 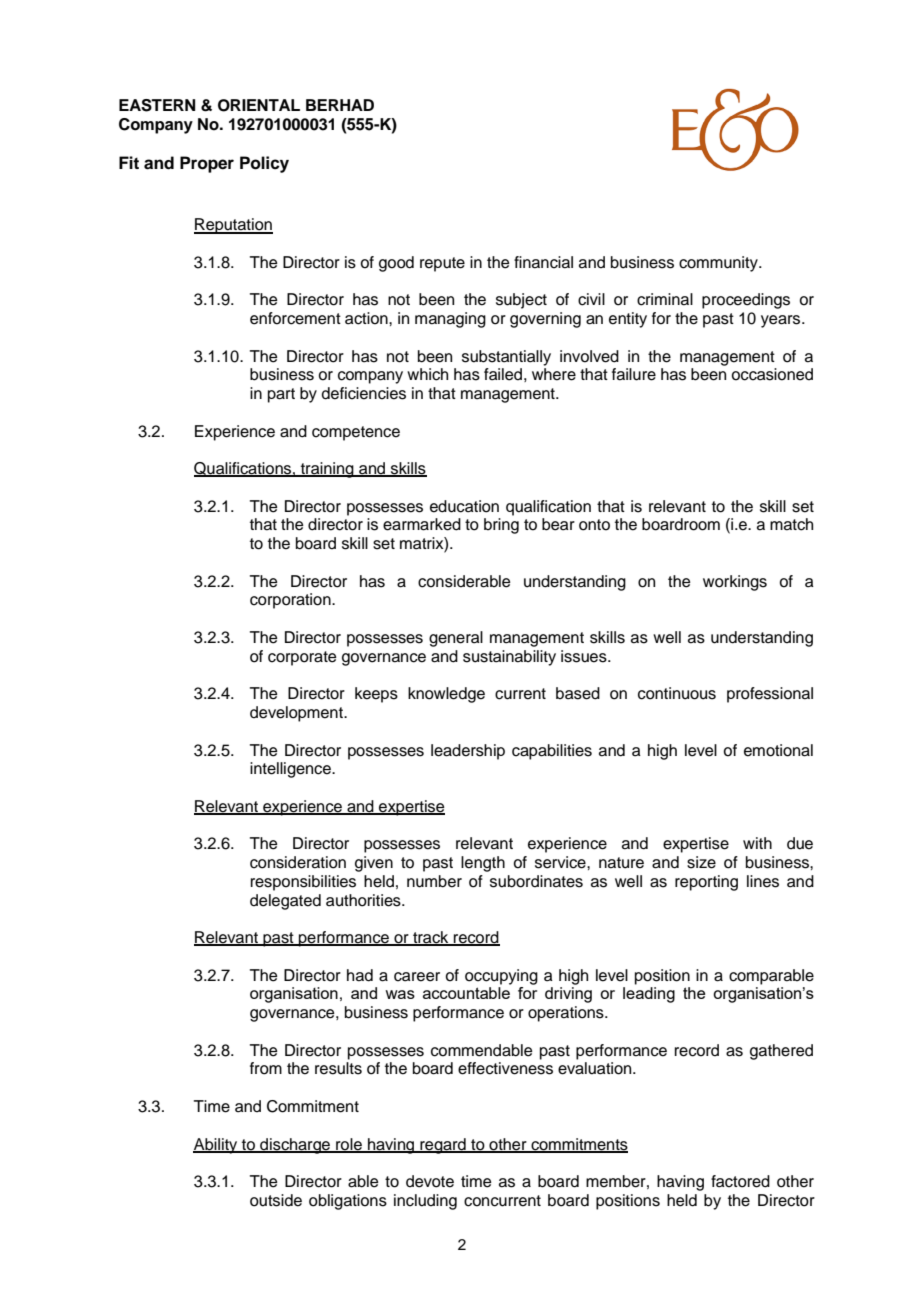 I want to click on corporate, so click(x=302, y=658).
